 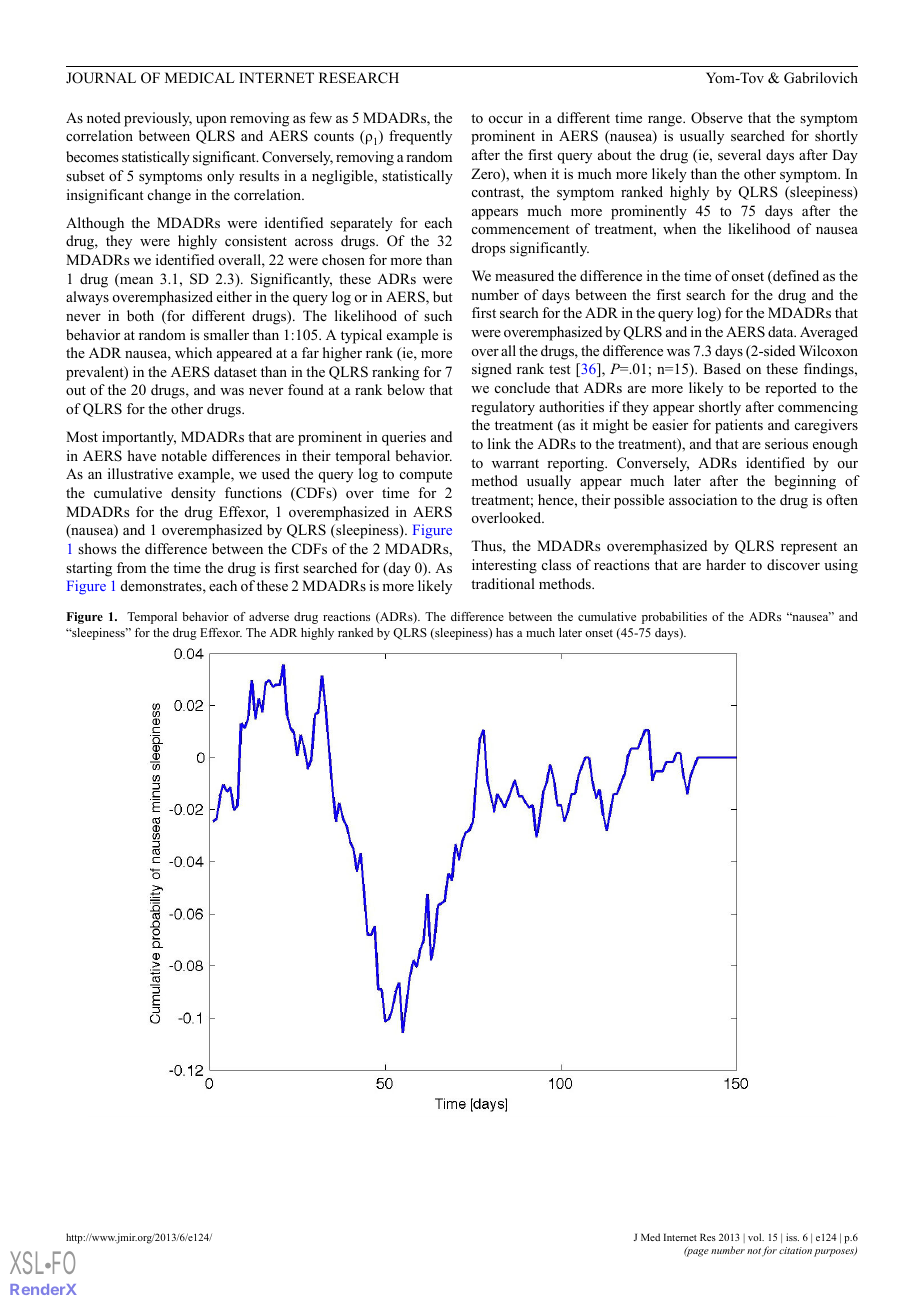 I want to click on citation, so click(x=795, y=1250).
